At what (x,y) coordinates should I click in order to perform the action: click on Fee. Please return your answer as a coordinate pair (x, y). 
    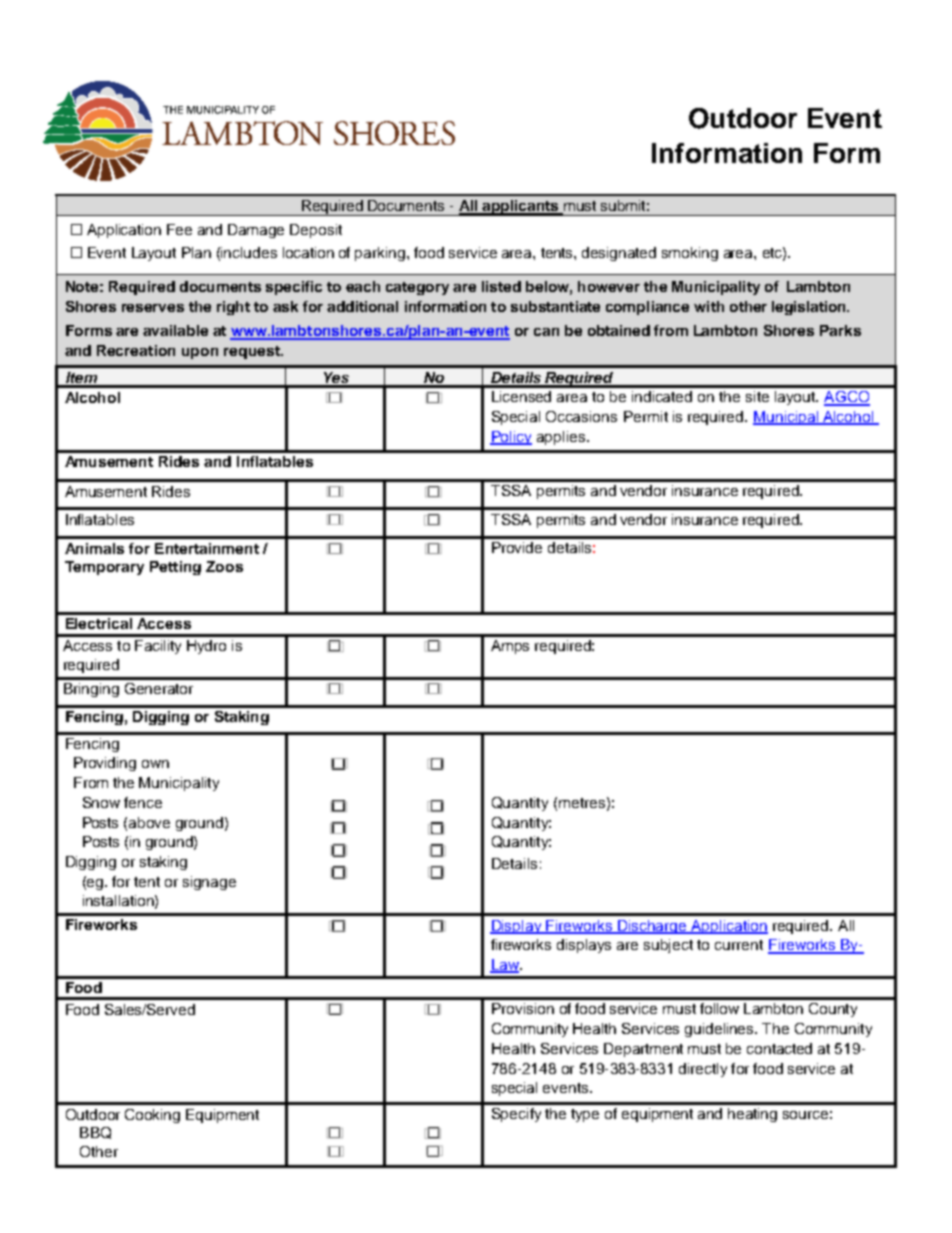
    Looking at the image, I should click on (179, 229).
